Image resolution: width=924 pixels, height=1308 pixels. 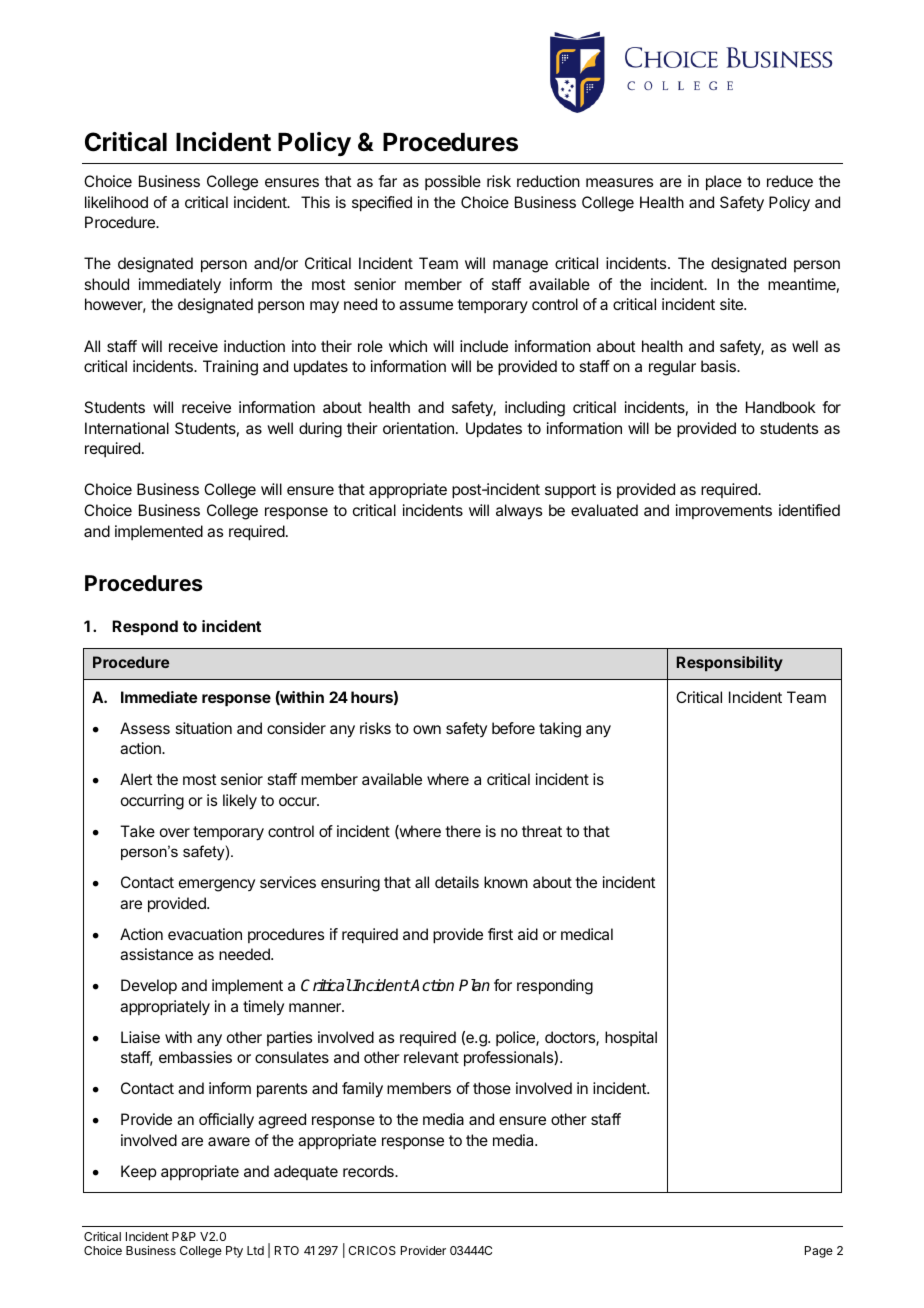 I want to click on assistance, so click(x=156, y=954).
